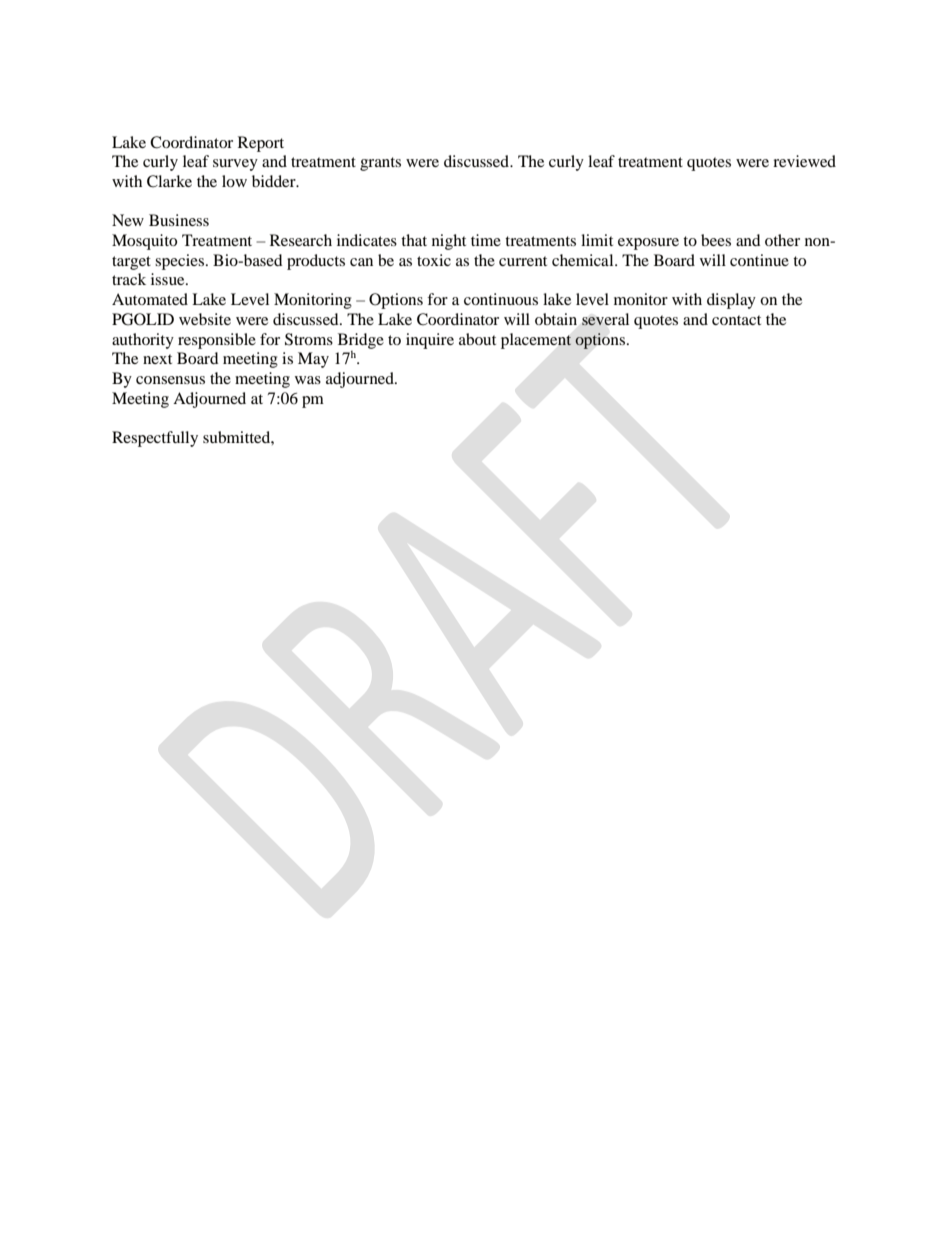  I want to click on Respectfully, so click(155, 439).
